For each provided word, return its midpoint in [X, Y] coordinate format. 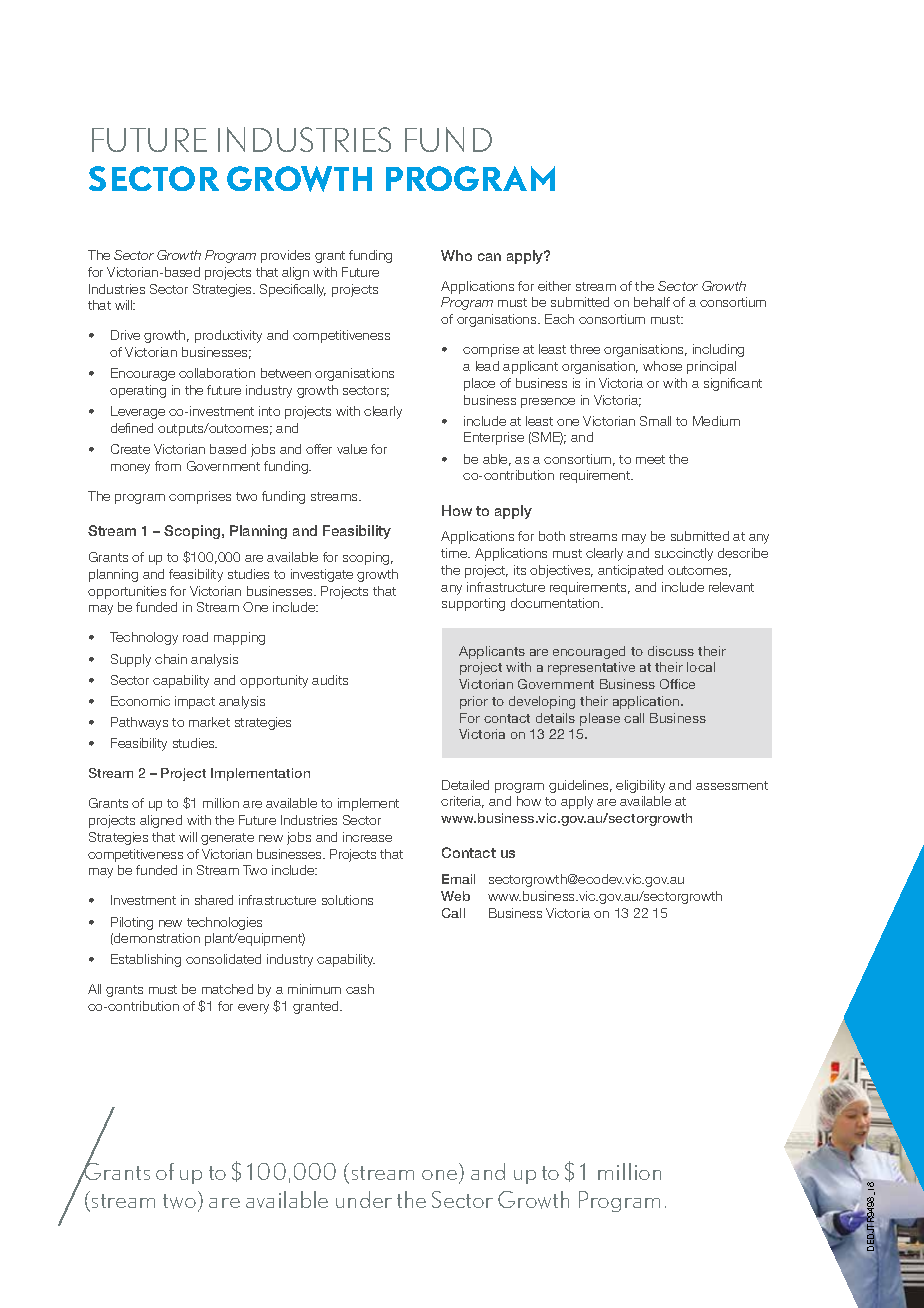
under [364, 1199]
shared [214, 900]
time [455, 553]
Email [458, 879]
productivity [228, 336]
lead [487, 366]
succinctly [684, 554]
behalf [652, 302]
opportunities [127, 592]
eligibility [640, 786]
